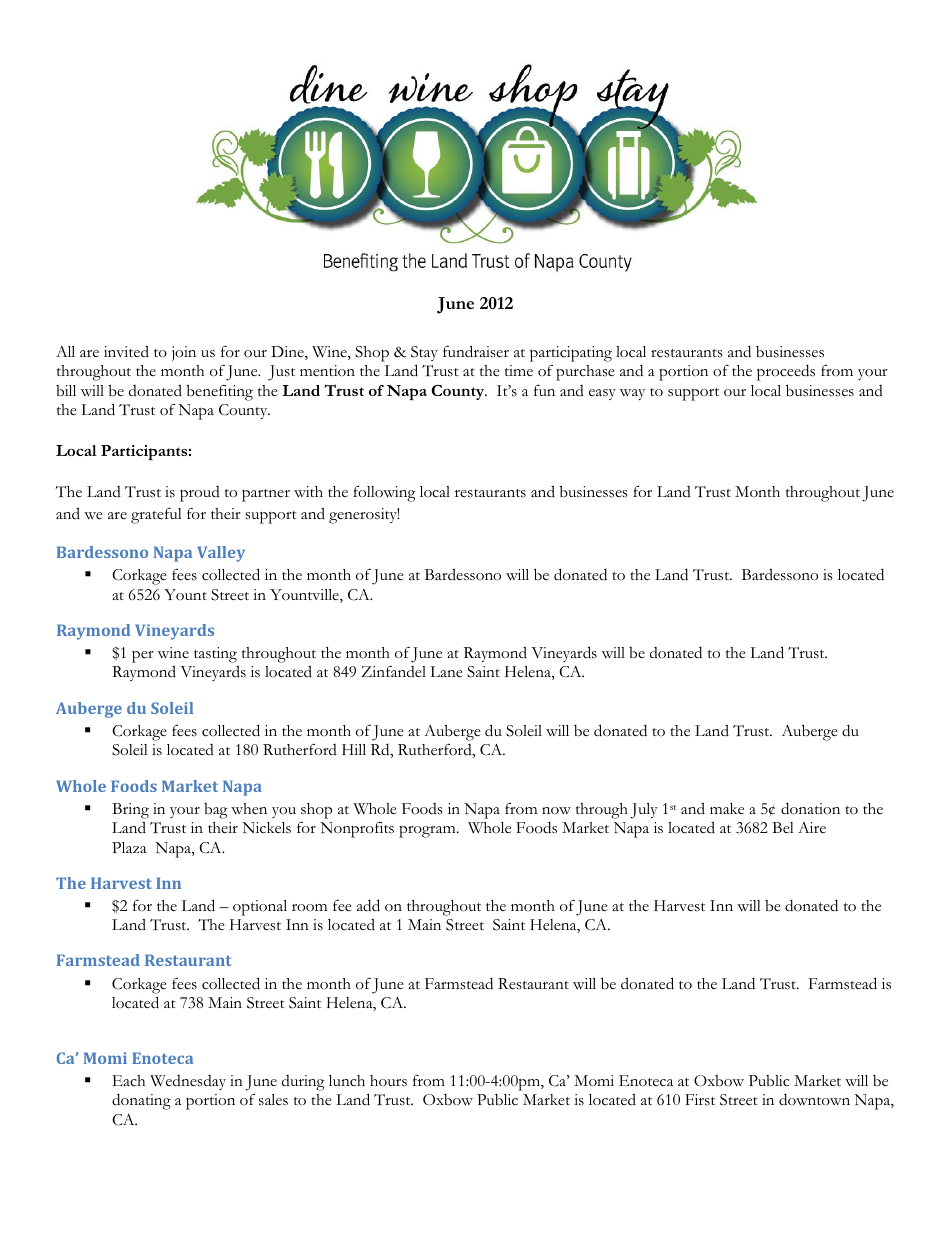 The width and height of the screenshot is (952, 1233). What do you see at coordinates (368, 905) in the screenshot?
I see `add` at bounding box center [368, 905].
